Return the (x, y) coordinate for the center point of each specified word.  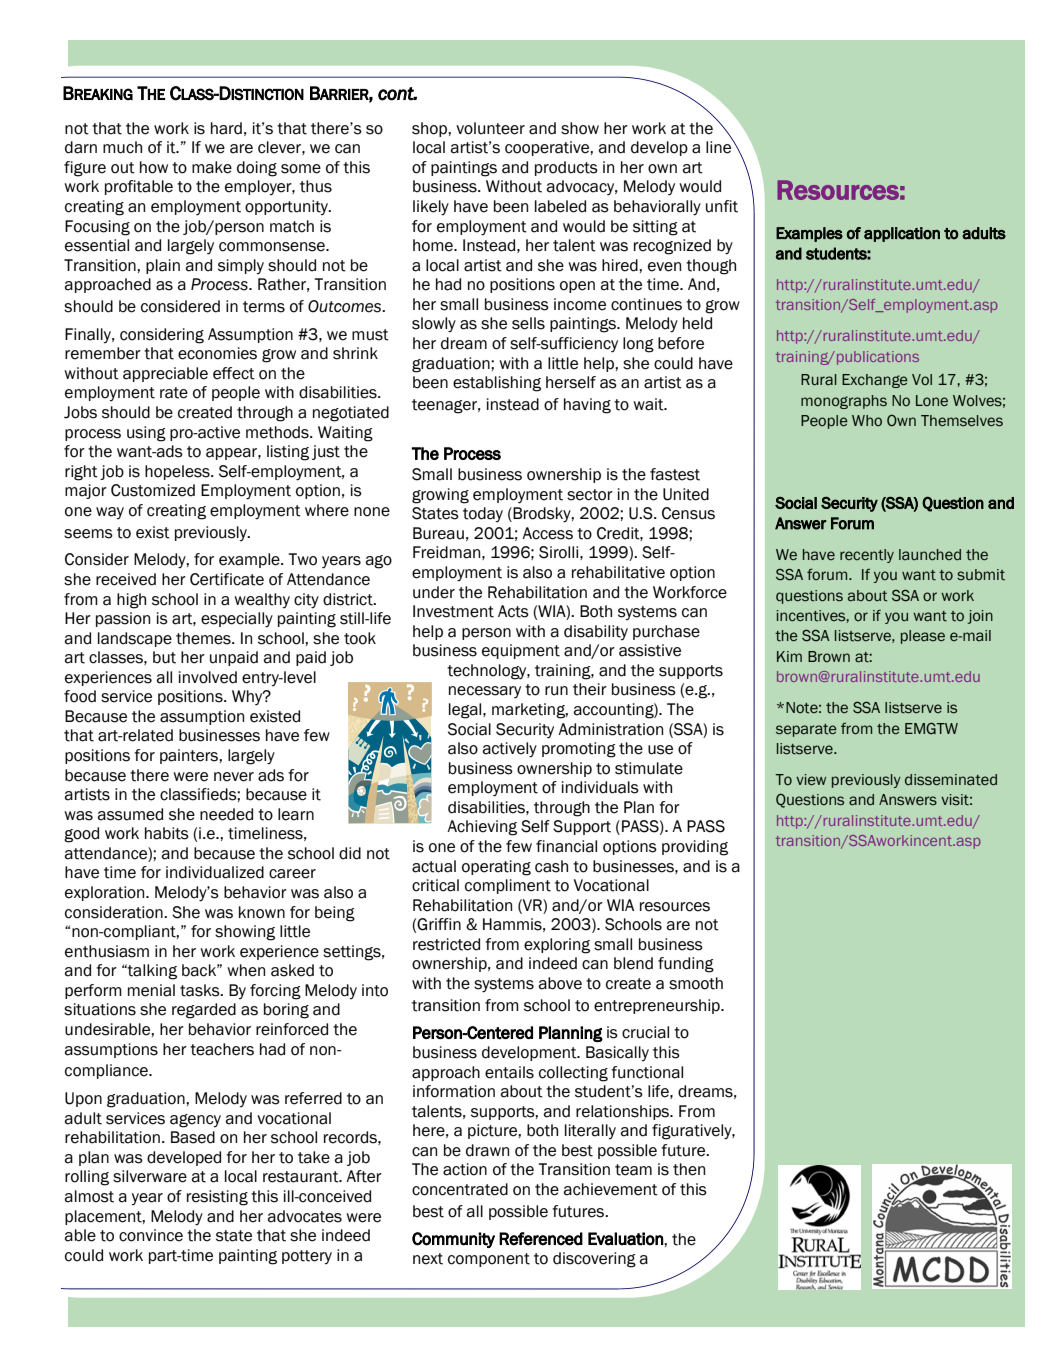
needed (226, 814)
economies (217, 353)
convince (151, 1235)
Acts (513, 611)
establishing (497, 384)
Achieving (482, 828)
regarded (204, 1011)
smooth (696, 983)
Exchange (875, 381)
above (560, 983)
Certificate (227, 579)
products (566, 168)
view (811, 779)
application (902, 234)
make (212, 167)
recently (867, 556)
